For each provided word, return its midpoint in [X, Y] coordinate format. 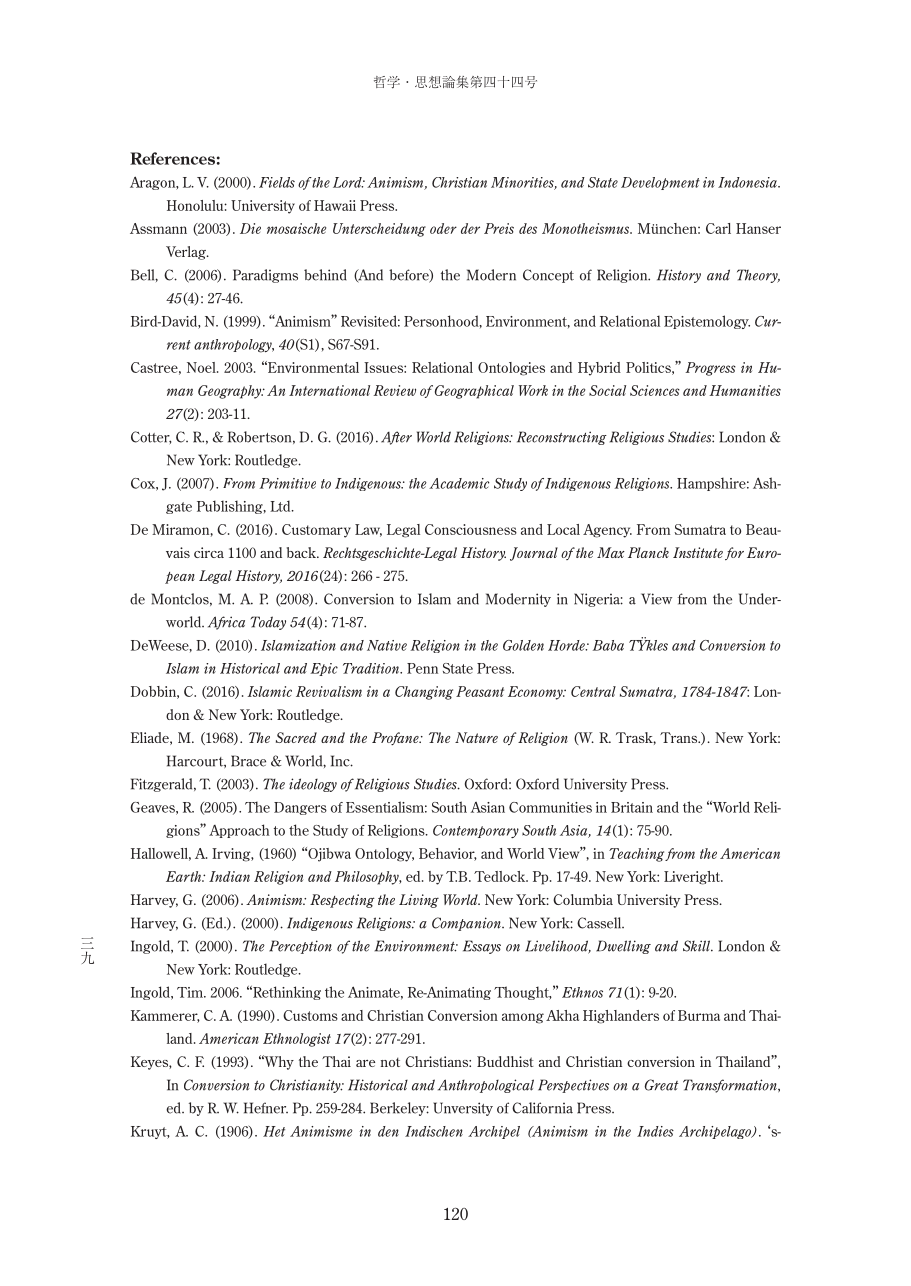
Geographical [474, 392]
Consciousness [471, 529]
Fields [277, 182]
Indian [229, 876]
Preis [499, 228]
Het [274, 1131]
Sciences [655, 390]
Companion [467, 924]
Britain [632, 807]
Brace [248, 761]
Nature [476, 737]
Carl [718, 228]
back [302, 552]
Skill [698, 946]
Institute [698, 552]
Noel [202, 367]
